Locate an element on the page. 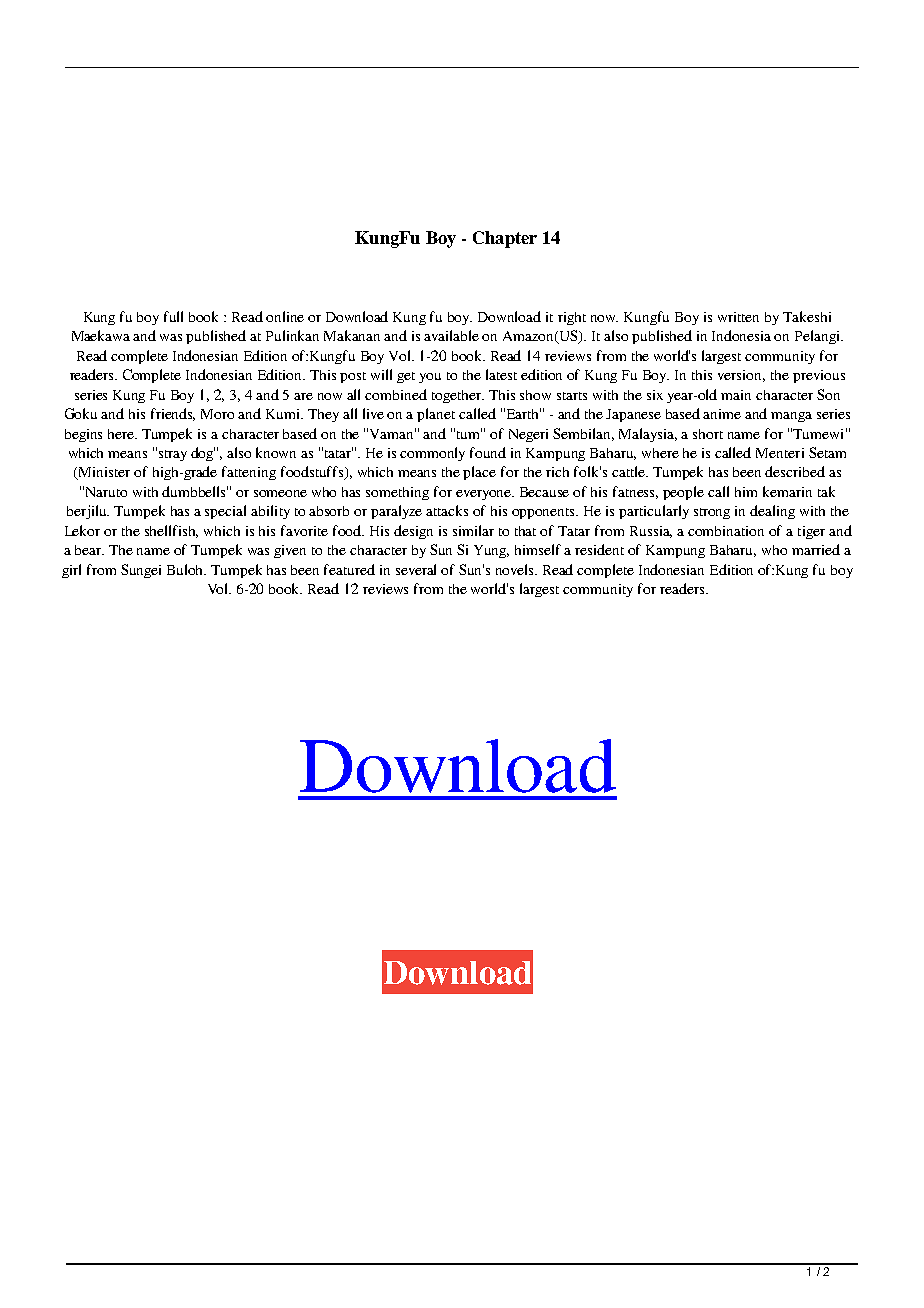 This page has height=1308, width=924. written is located at coordinates (738, 317).
